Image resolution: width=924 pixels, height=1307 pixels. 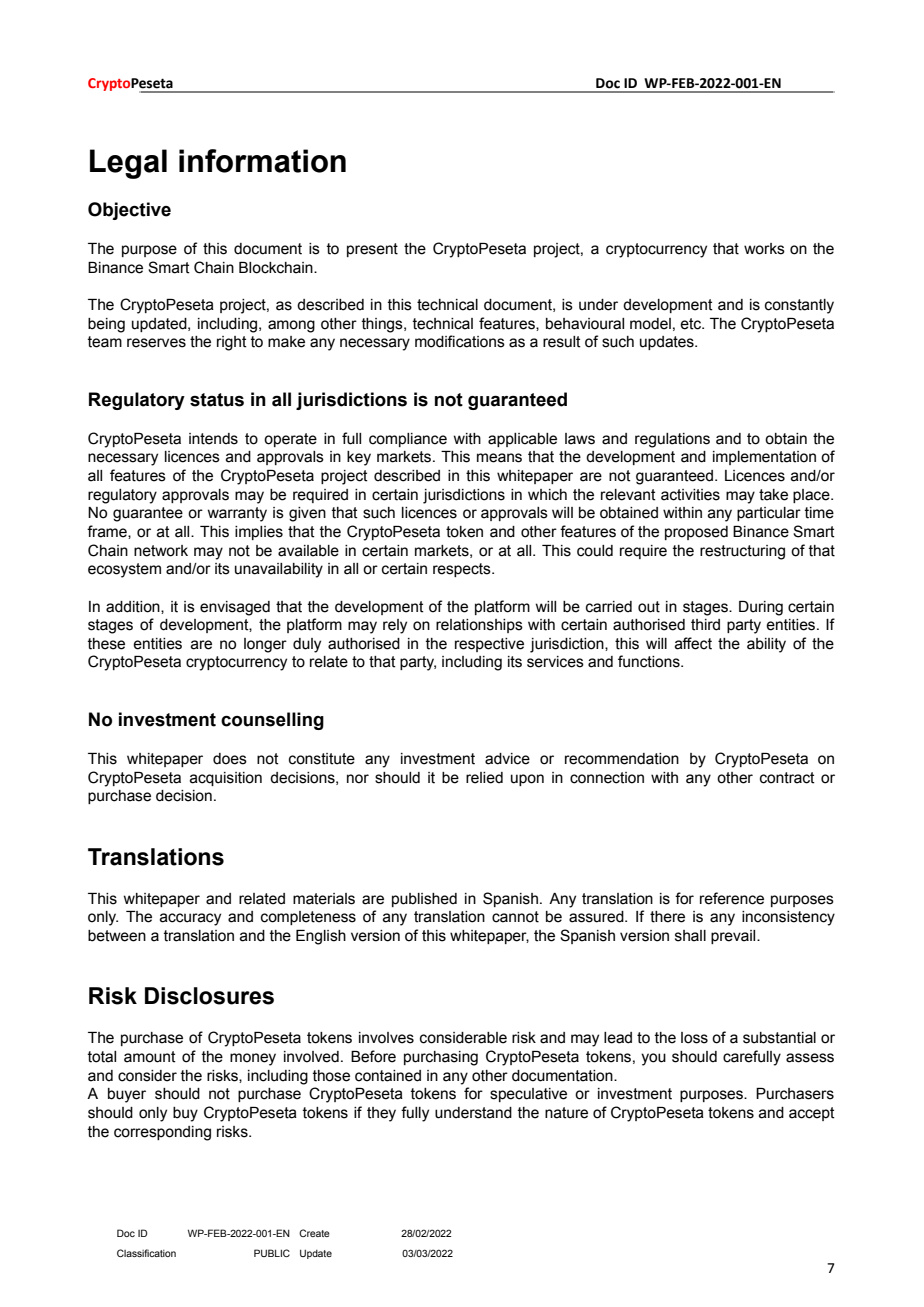 I want to click on advice, so click(x=507, y=759).
